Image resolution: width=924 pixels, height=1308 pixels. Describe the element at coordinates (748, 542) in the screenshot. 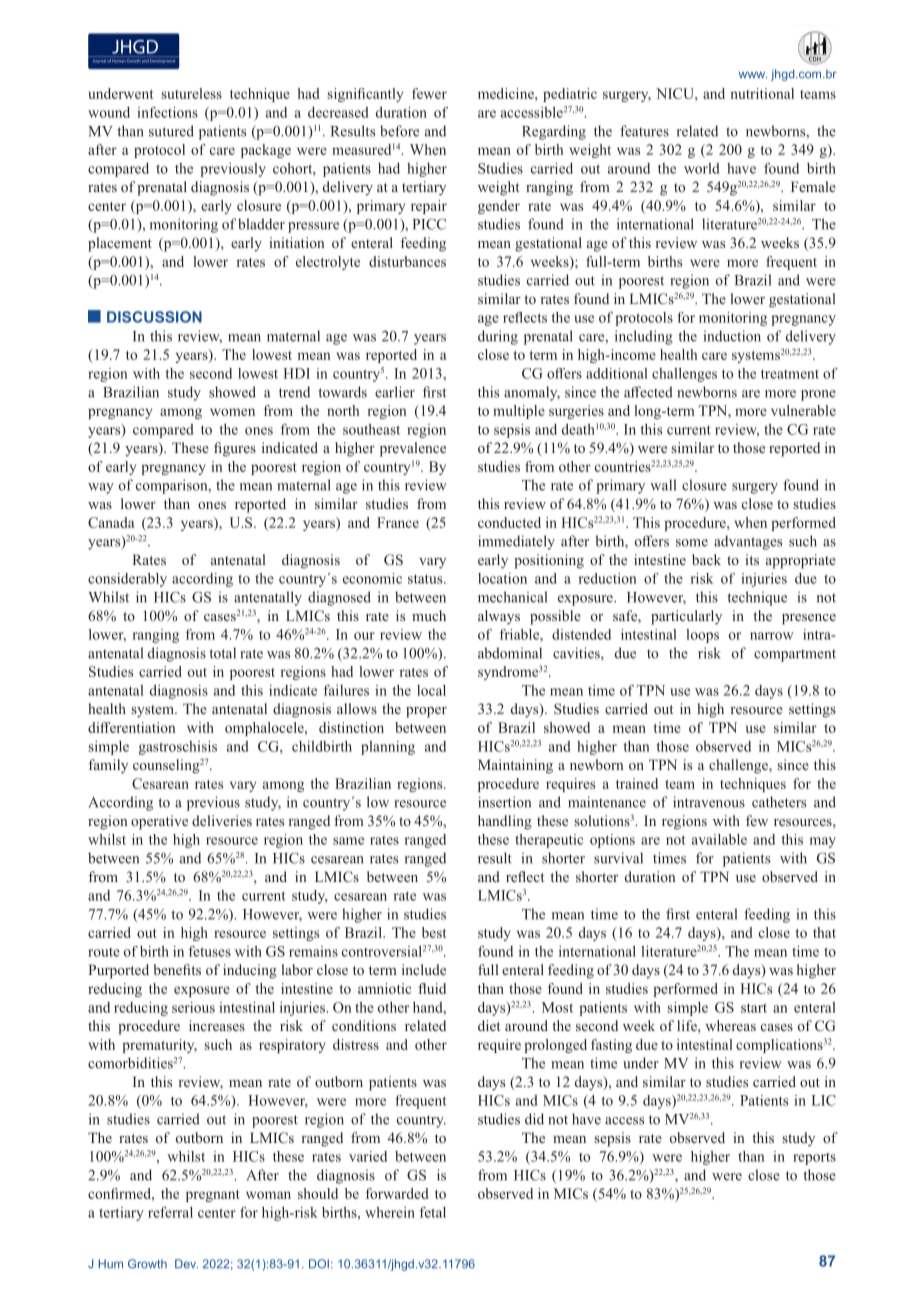

I see `advantages` at that location.
